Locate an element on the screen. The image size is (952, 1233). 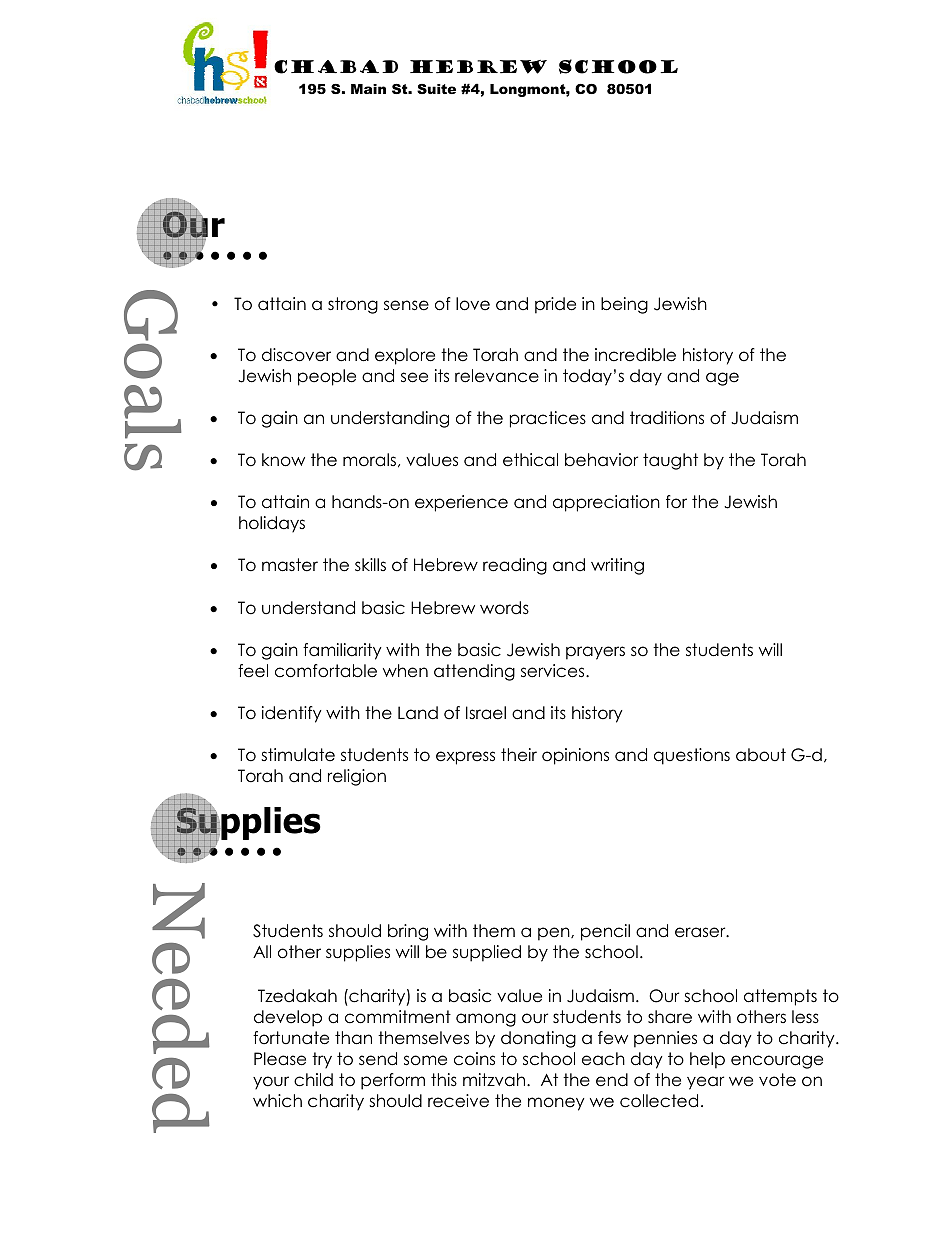
help is located at coordinates (707, 1060).
